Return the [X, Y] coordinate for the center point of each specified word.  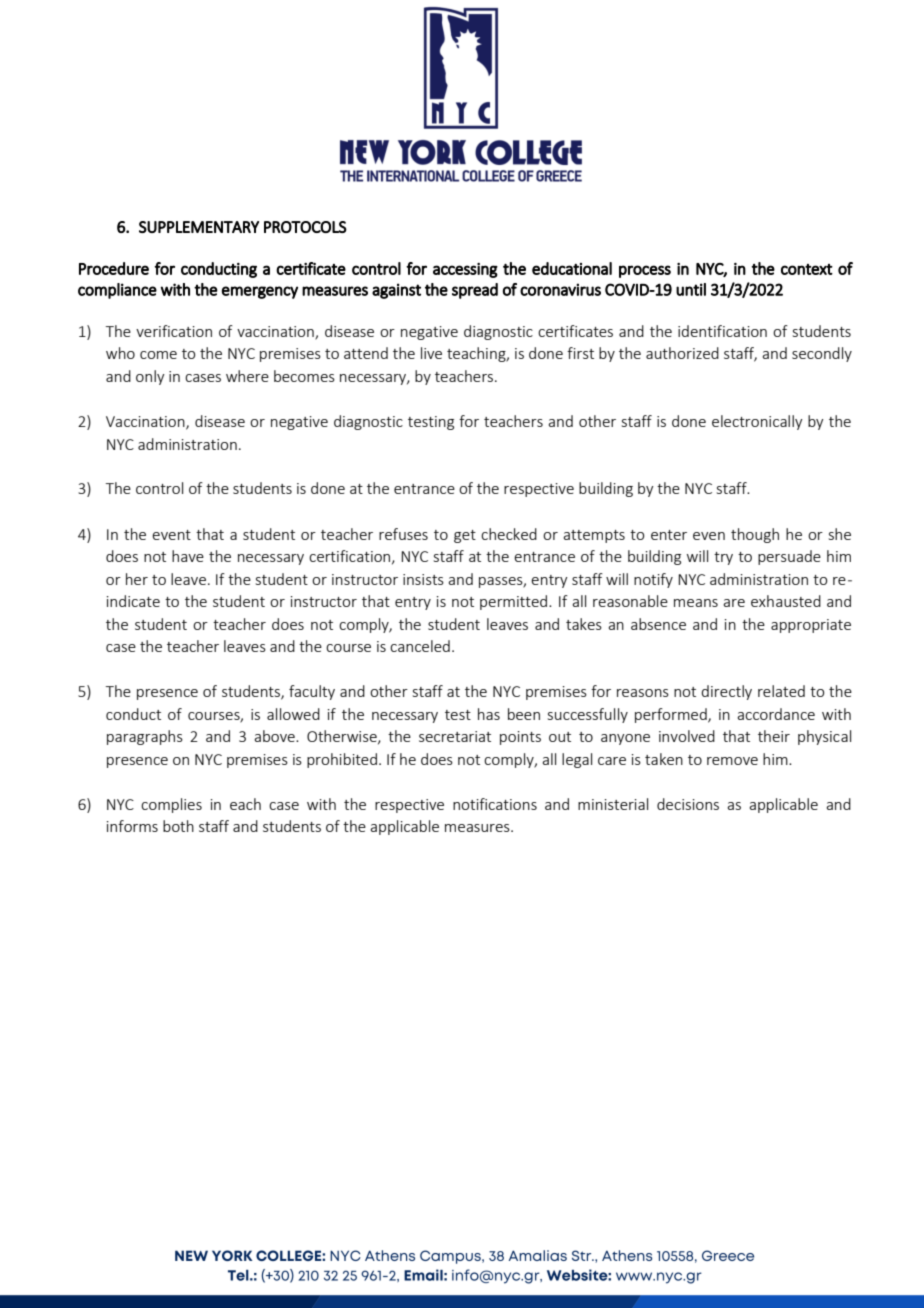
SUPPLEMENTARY [199, 227]
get [465, 536]
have [188, 556]
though [755, 535]
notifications [495, 804]
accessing [465, 270]
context [807, 269]
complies [171, 805]
